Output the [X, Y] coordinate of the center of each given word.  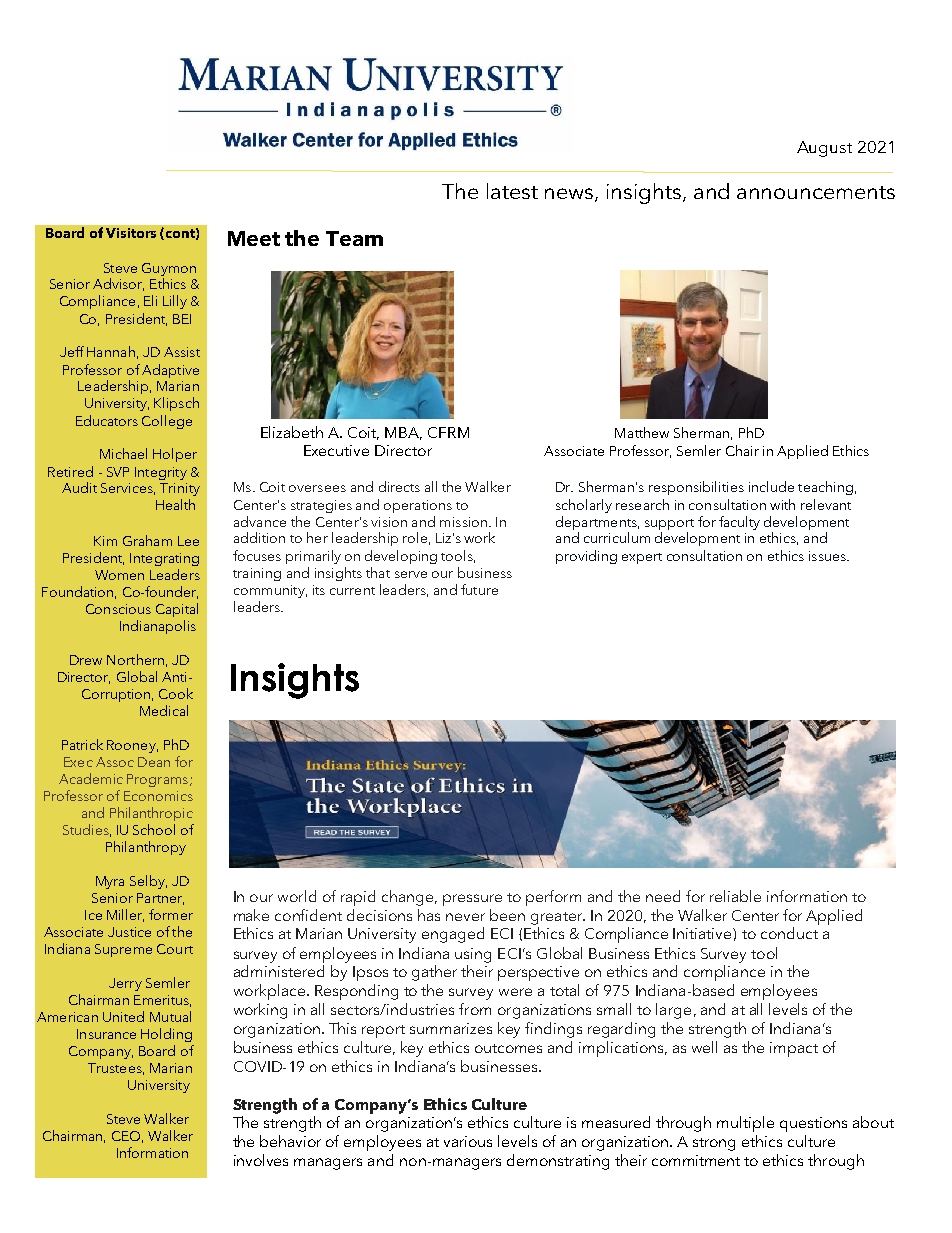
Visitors [131, 233]
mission [463, 522]
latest [512, 191]
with [782, 504]
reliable [735, 896]
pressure [472, 900]
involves [261, 1160]
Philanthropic [151, 814]
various [468, 1141]
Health [175, 504]
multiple [745, 1124]
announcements [816, 192]
